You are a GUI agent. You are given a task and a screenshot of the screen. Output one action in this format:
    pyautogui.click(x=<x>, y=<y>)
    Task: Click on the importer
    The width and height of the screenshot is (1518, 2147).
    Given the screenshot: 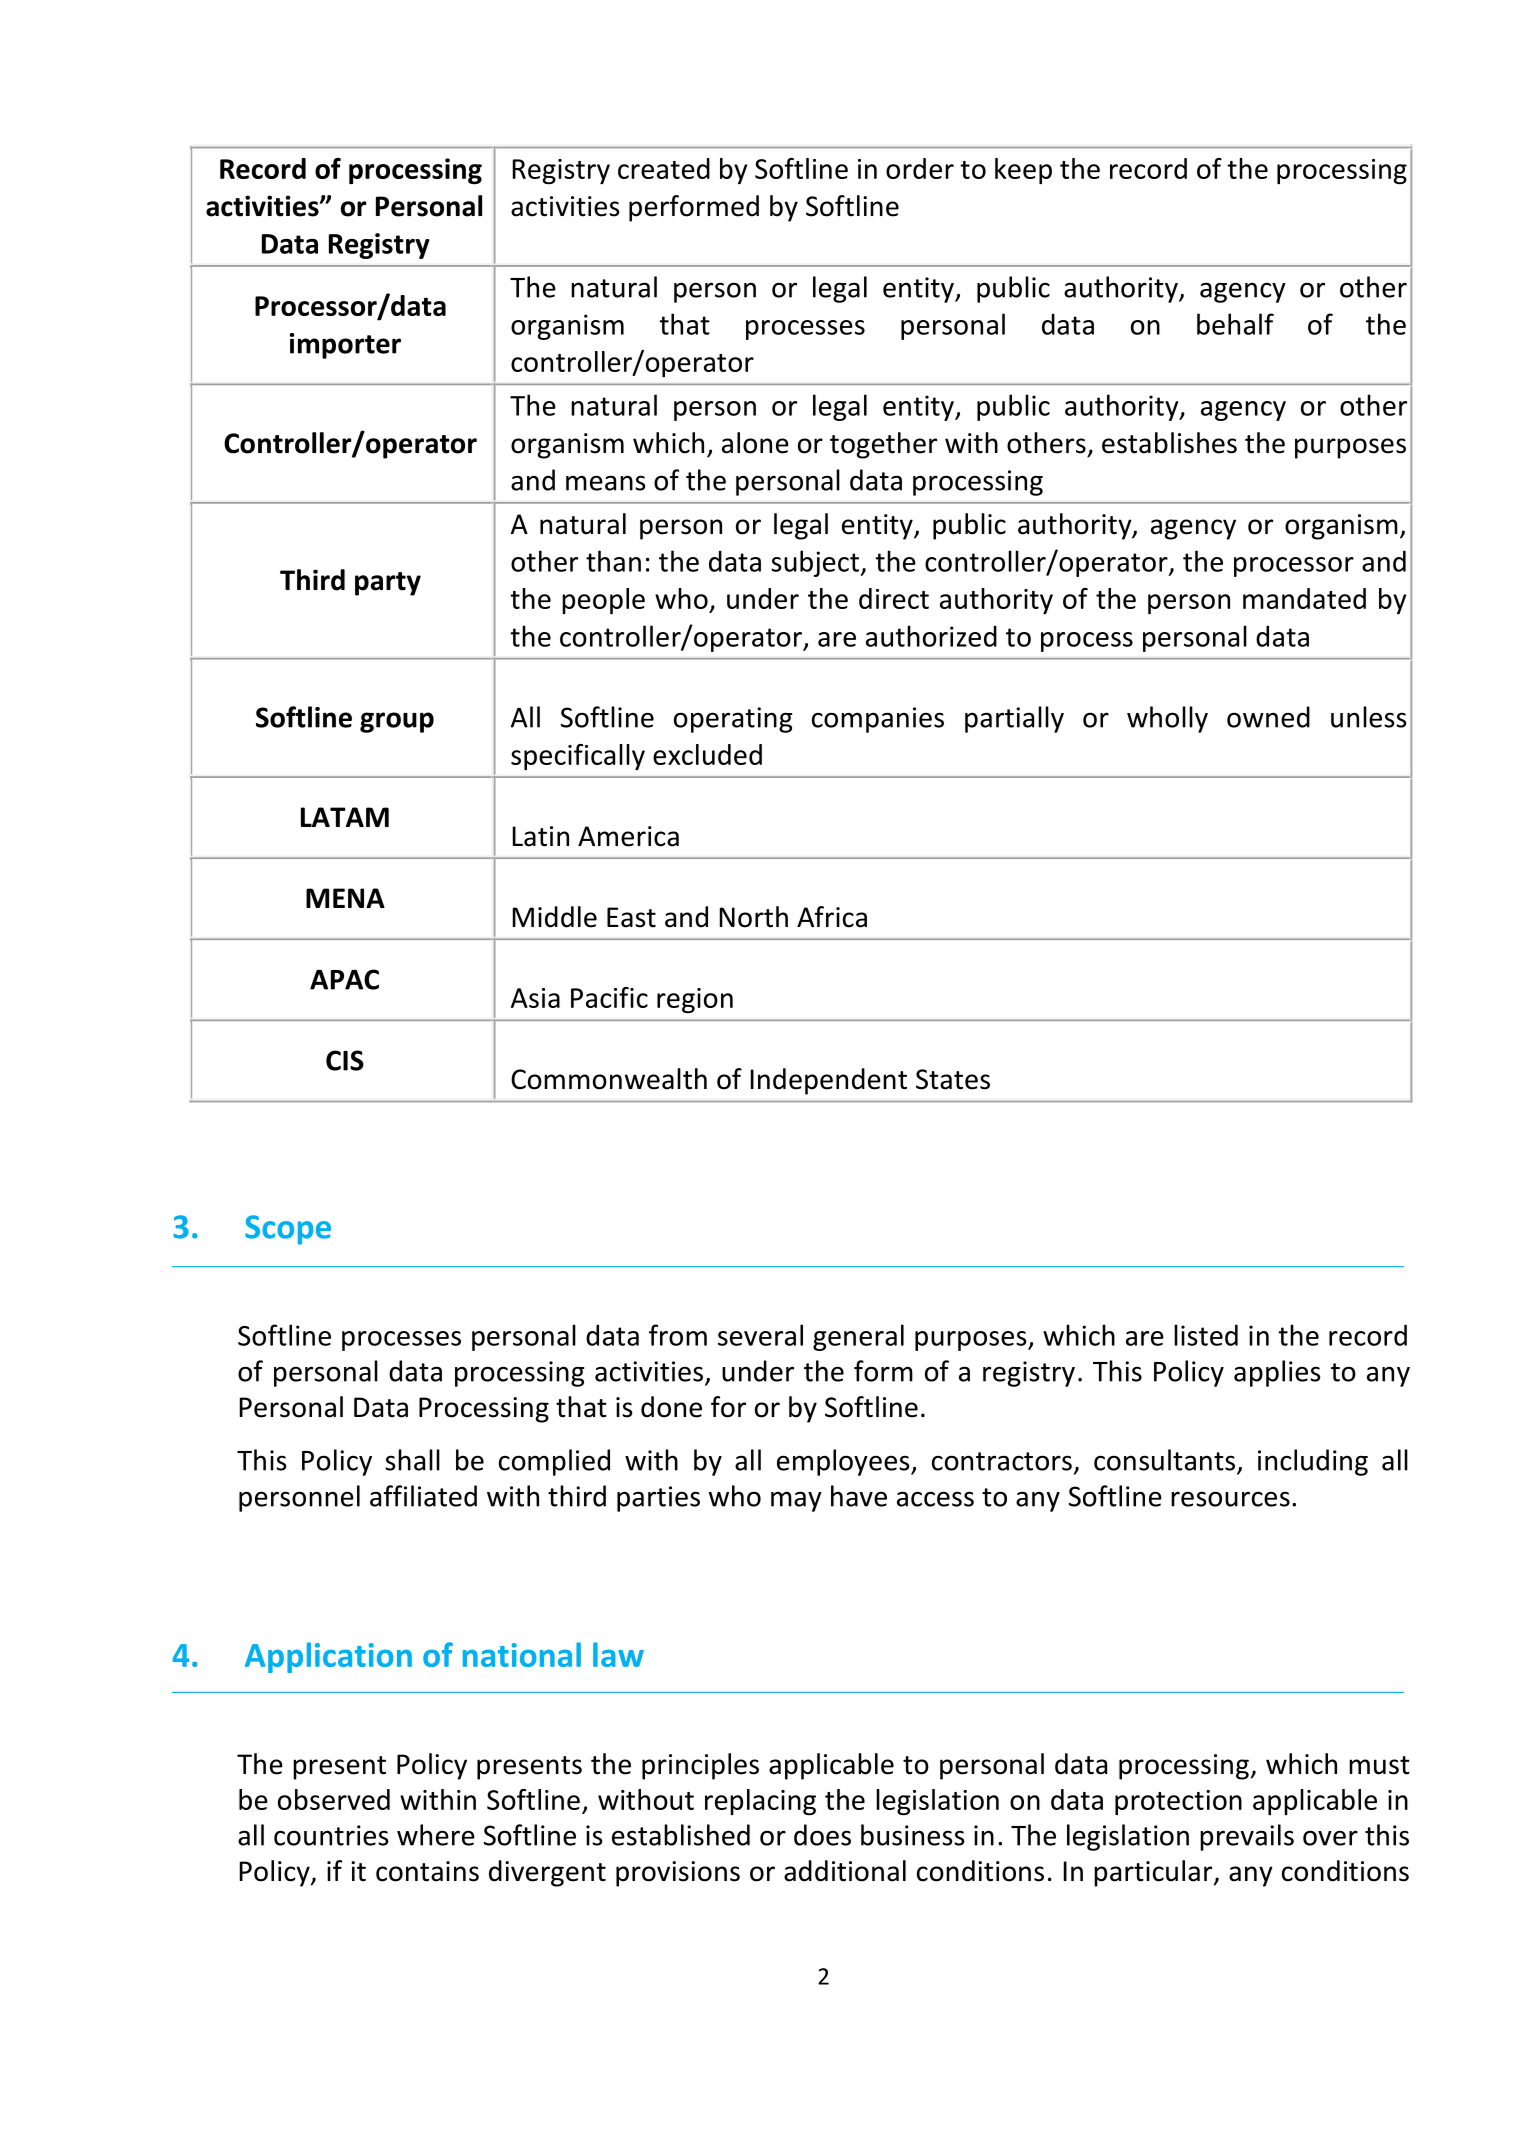 What is the action you would take?
    pyautogui.click(x=345, y=346)
